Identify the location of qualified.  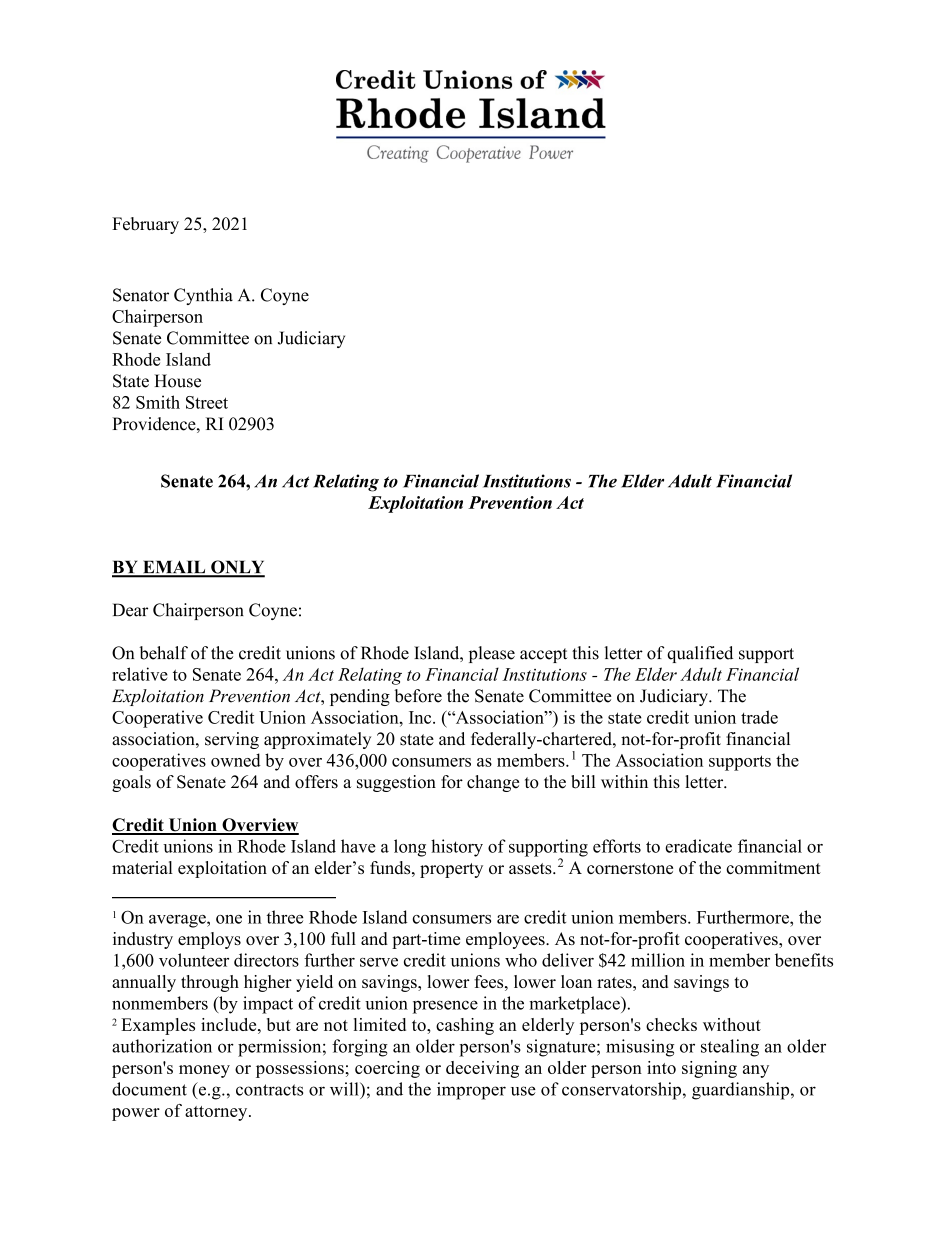
(700, 654).
